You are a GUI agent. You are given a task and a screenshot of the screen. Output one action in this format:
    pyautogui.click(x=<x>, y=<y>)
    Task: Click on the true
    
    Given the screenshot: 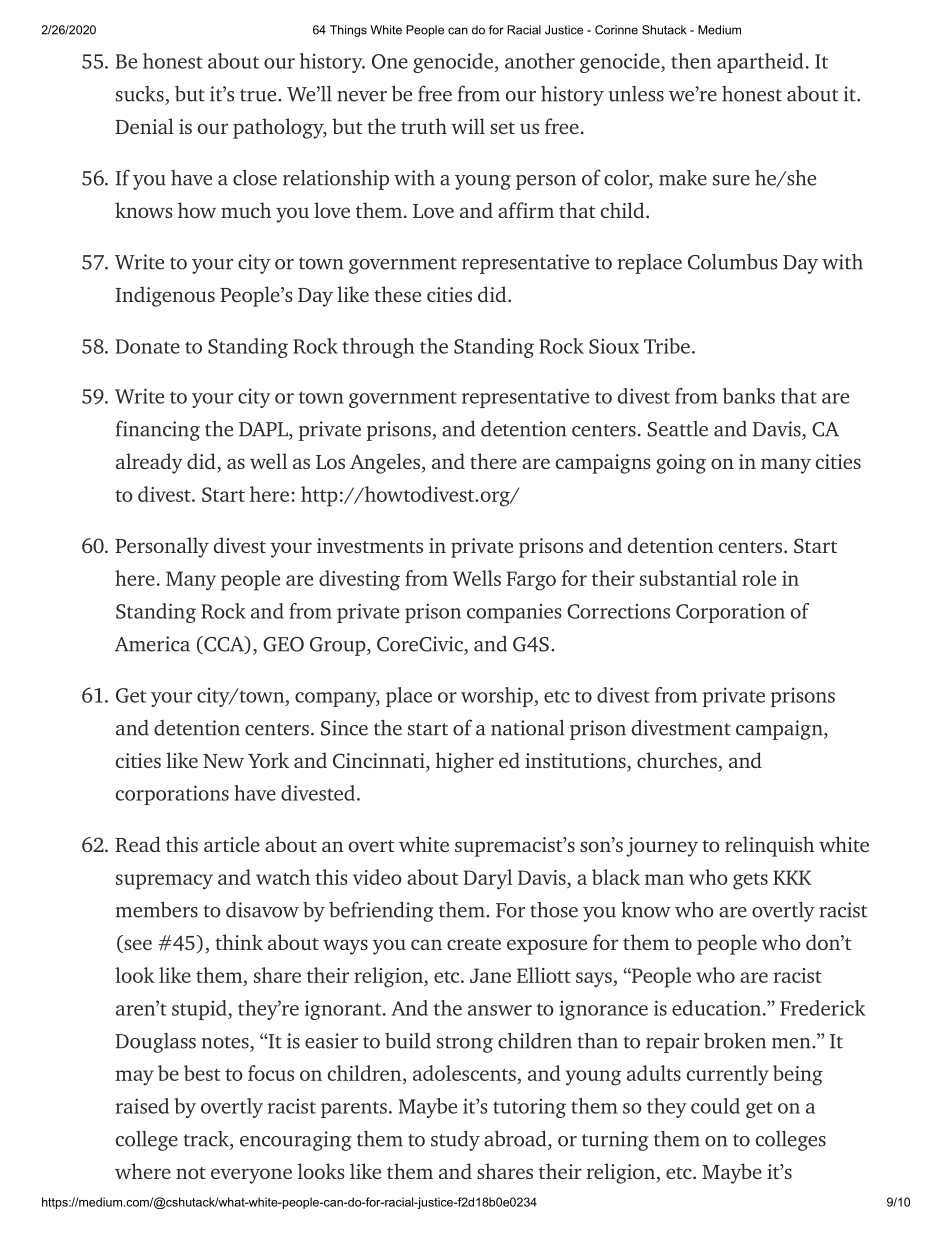 What is the action you would take?
    pyautogui.click(x=259, y=95)
